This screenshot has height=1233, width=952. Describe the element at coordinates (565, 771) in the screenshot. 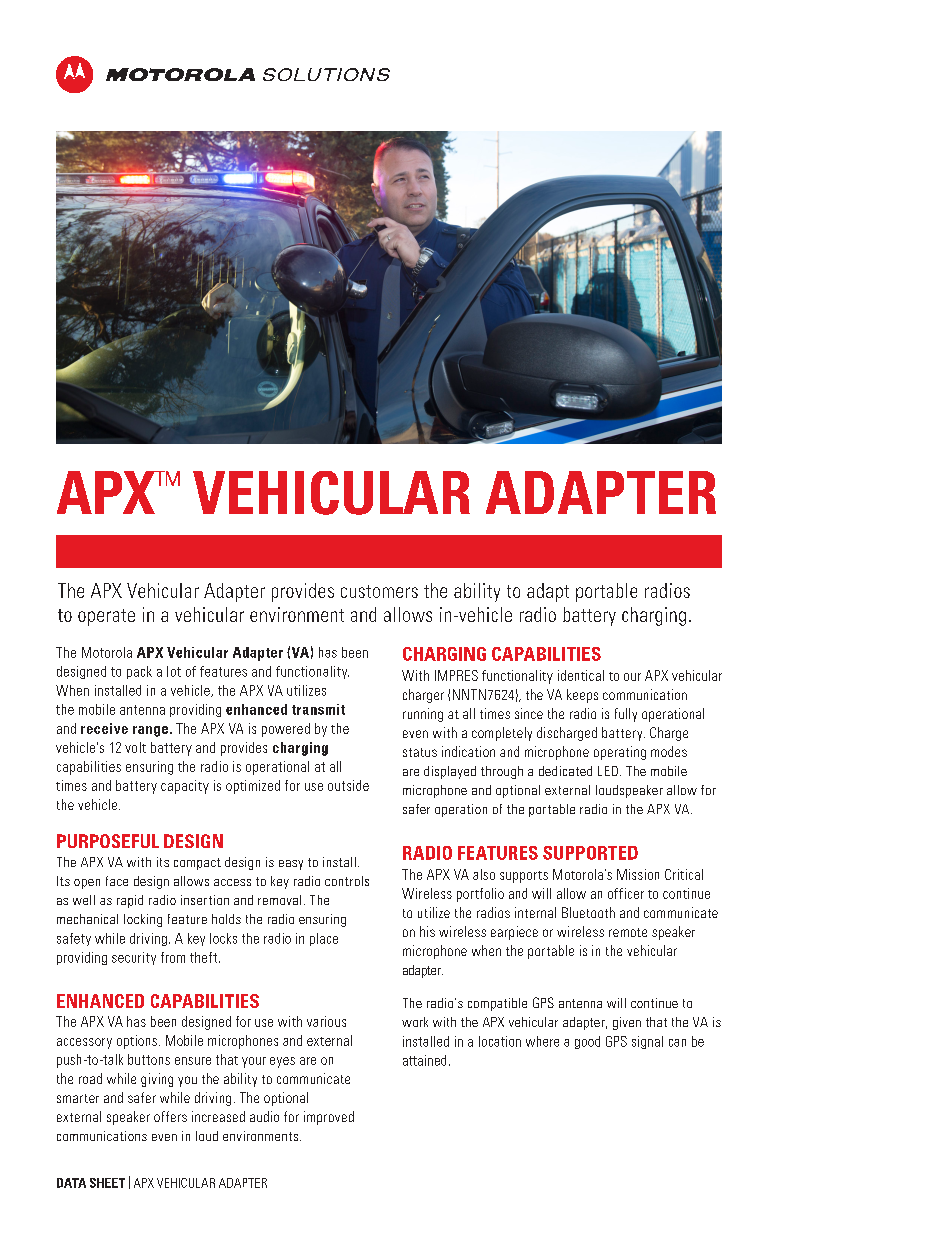

I see `dedicated` at that location.
